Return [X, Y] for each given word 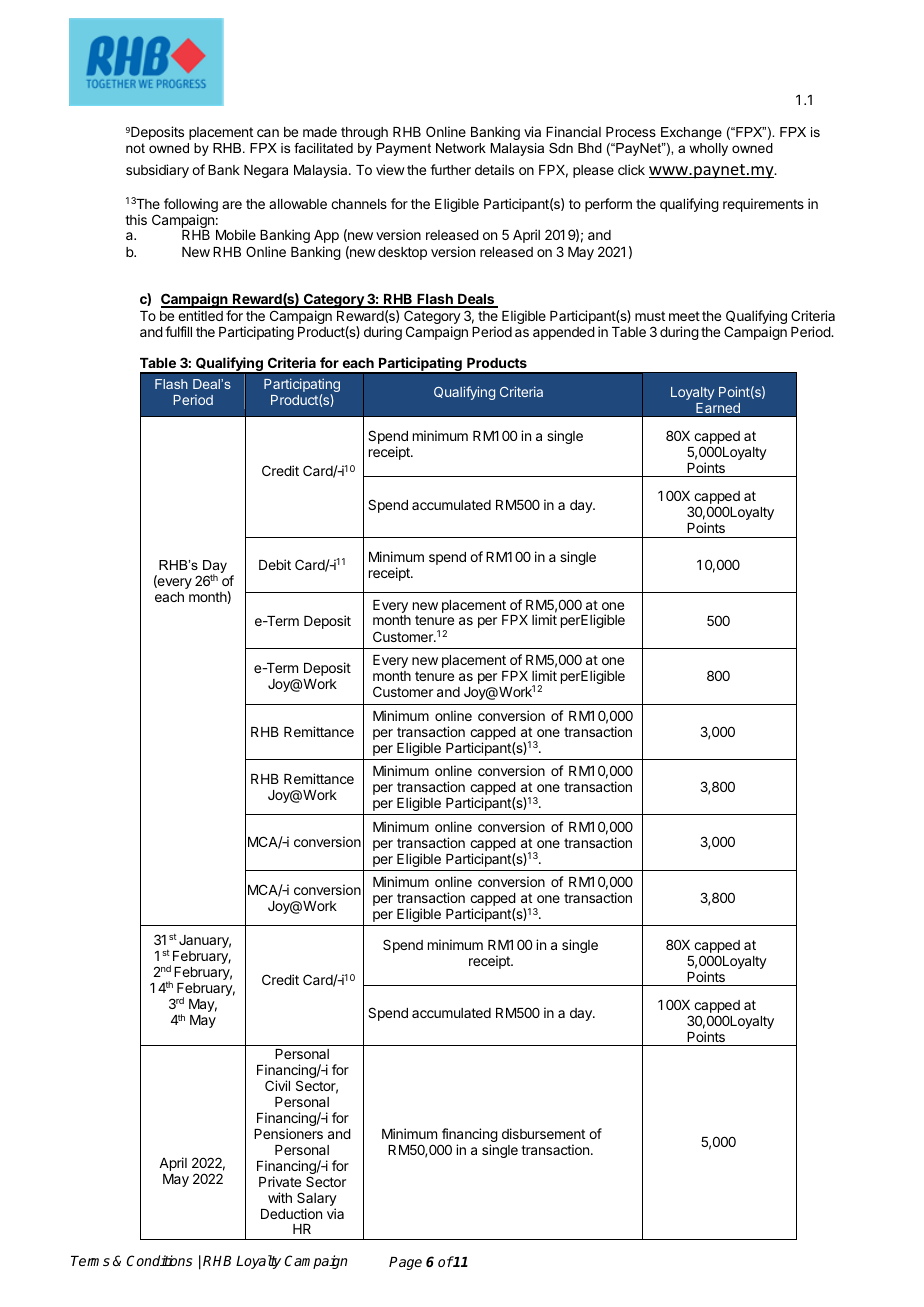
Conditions [159, 1260]
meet [684, 316]
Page [405, 1263]
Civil [277, 1085]
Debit [275, 564]
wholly [708, 149]
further [450, 169]
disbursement [543, 1133]
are [232, 205]
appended [564, 333]
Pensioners [288, 1133]
